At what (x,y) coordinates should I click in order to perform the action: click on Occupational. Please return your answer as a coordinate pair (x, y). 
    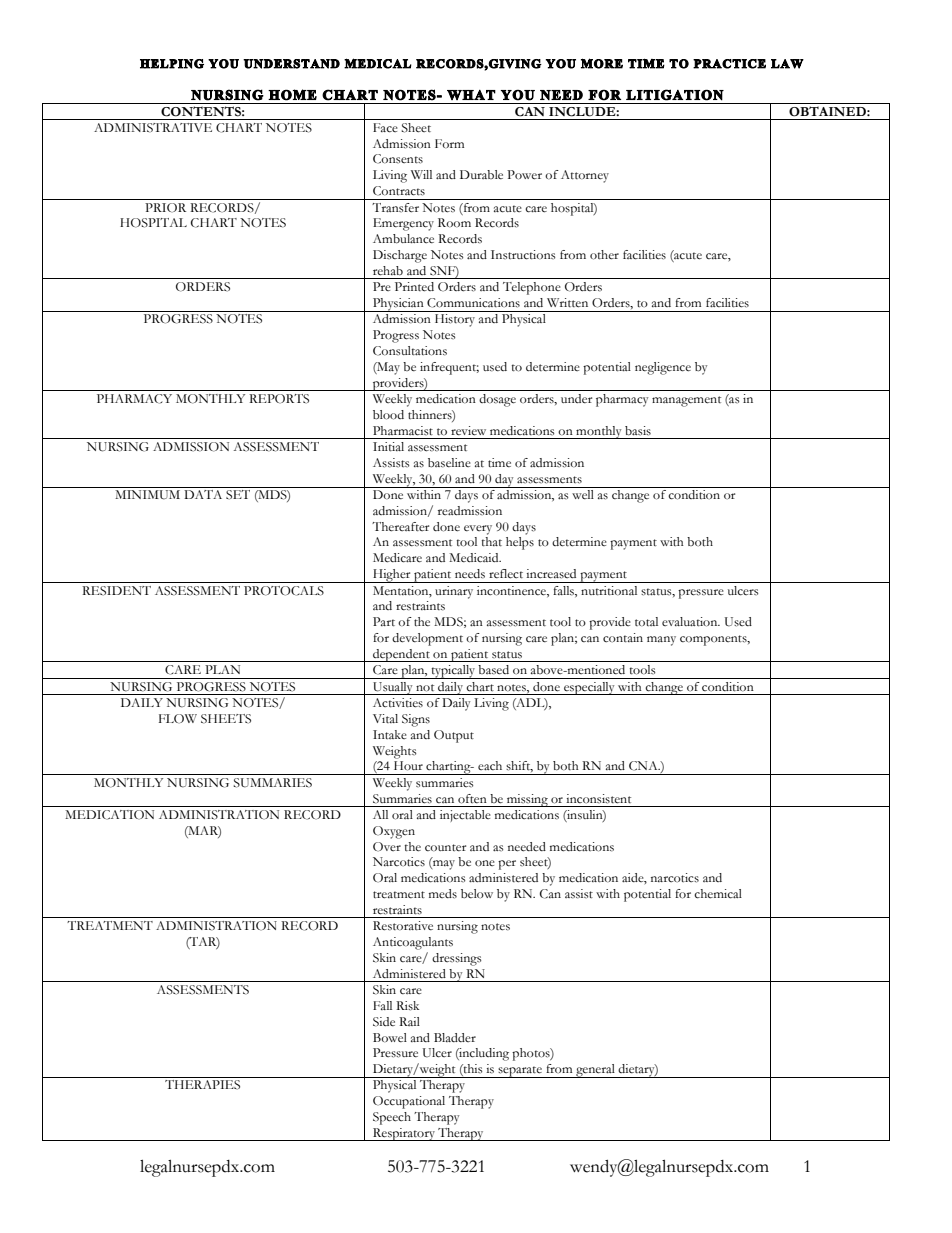
    Looking at the image, I should click on (409, 1102).
